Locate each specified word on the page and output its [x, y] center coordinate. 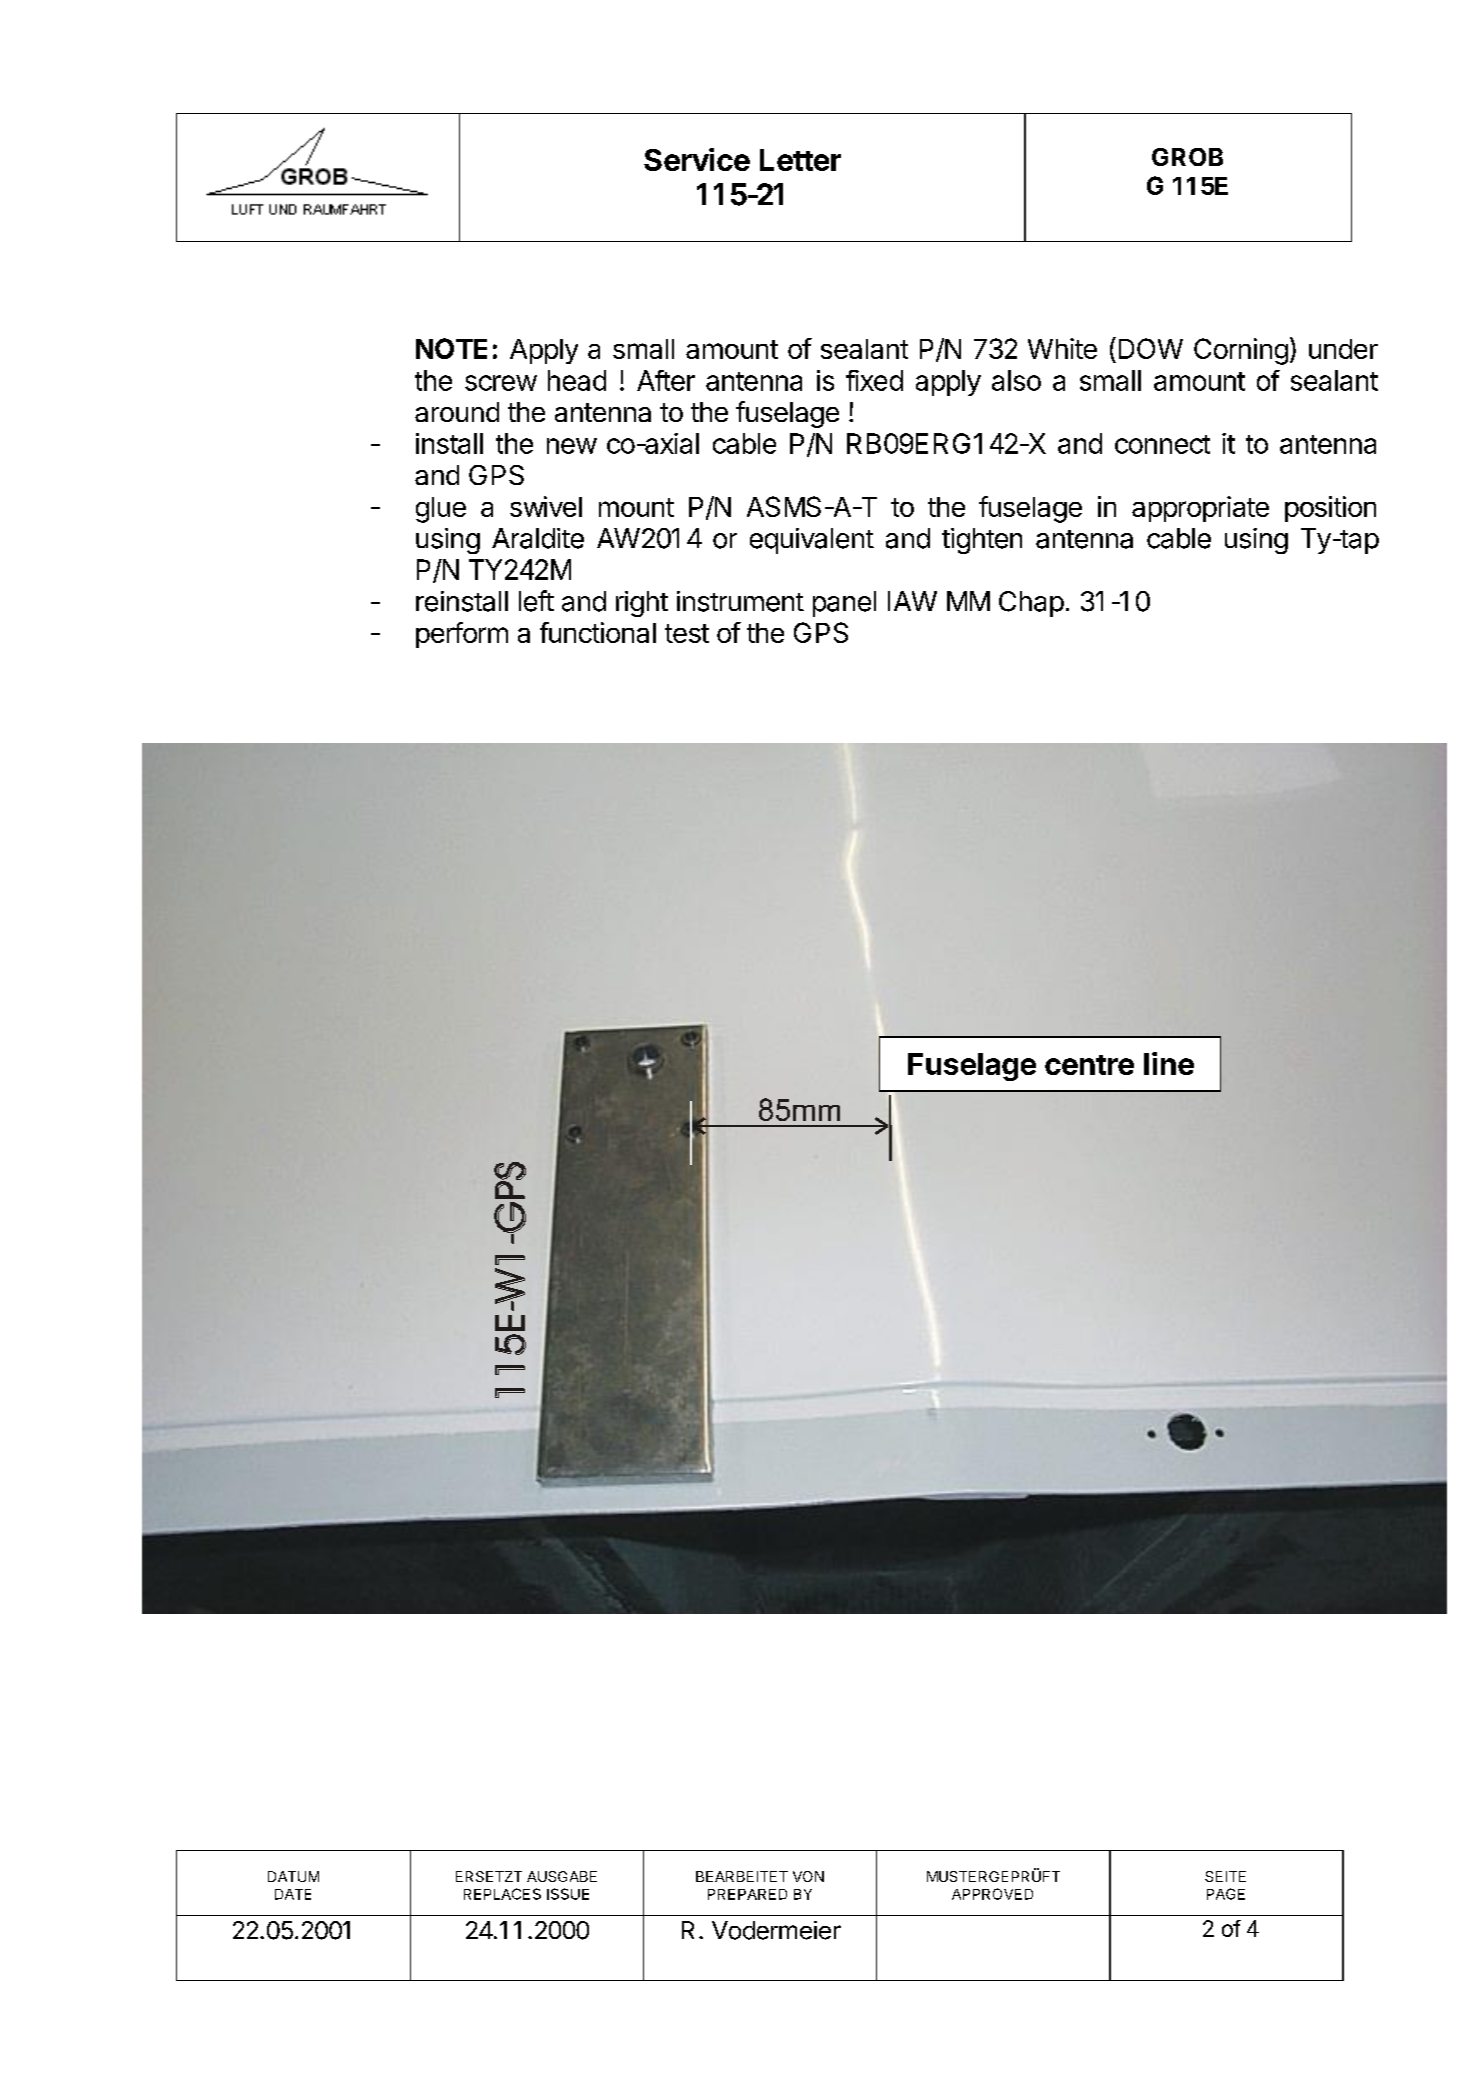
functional [598, 632]
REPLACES [502, 1894]
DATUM [293, 1876]
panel [844, 604]
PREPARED [747, 1894]
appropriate [1200, 509]
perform [462, 635]
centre [1089, 1065]
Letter [800, 160]
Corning [1241, 351]
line [1169, 1063]
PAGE [1226, 1894]
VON [808, 1876]
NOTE [451, 348]
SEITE [1225, 1876]
